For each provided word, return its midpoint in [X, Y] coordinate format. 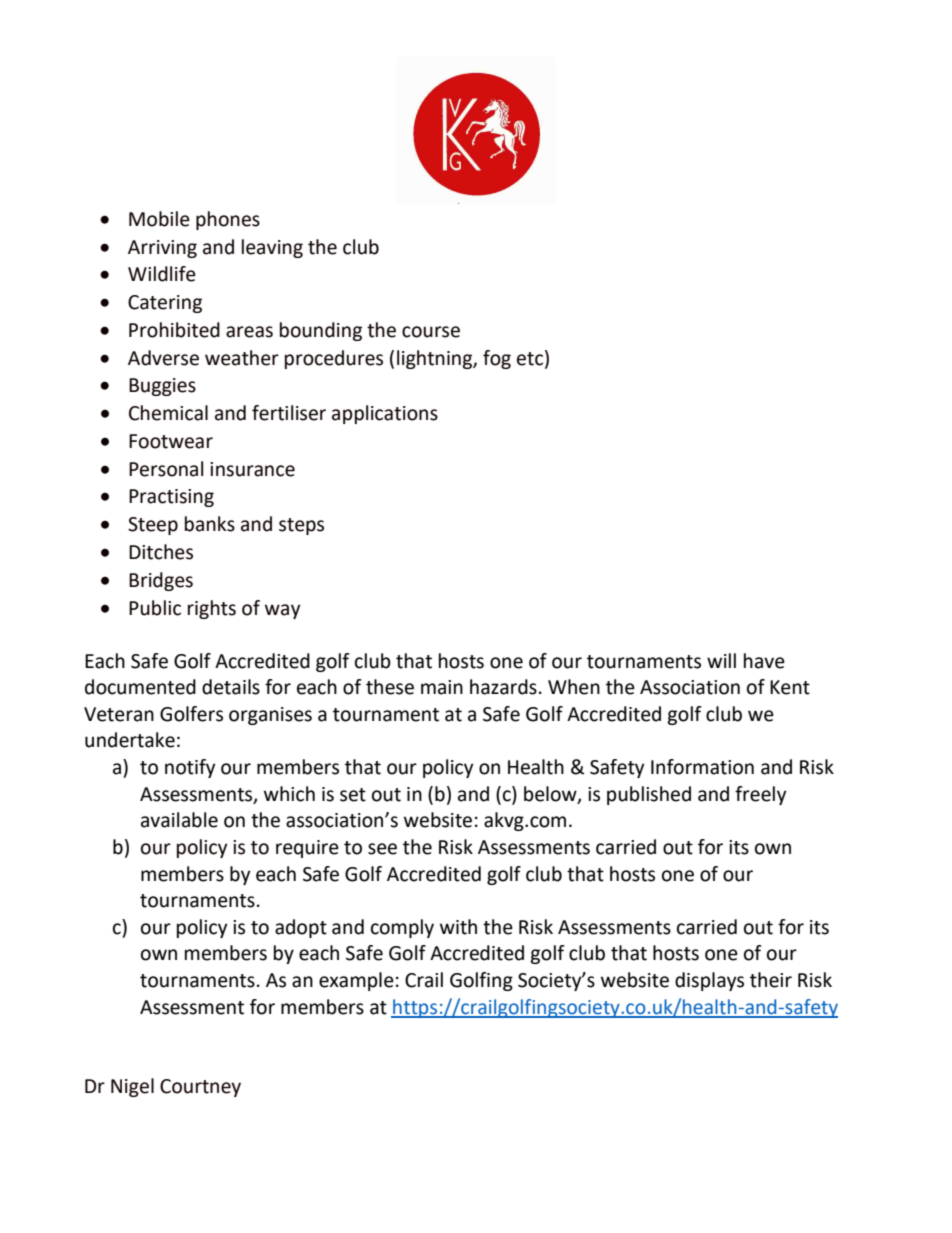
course [431, 332]
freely [761, 795]
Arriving [162, 249]
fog [497, 359]
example [356, 981]
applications [385, 414]
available [179, 820]
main [442, 687]
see [382, 849]
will [721, 660]
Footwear [171, 441]
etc [530, 359]
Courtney [200, 1088]
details [231, 687]
